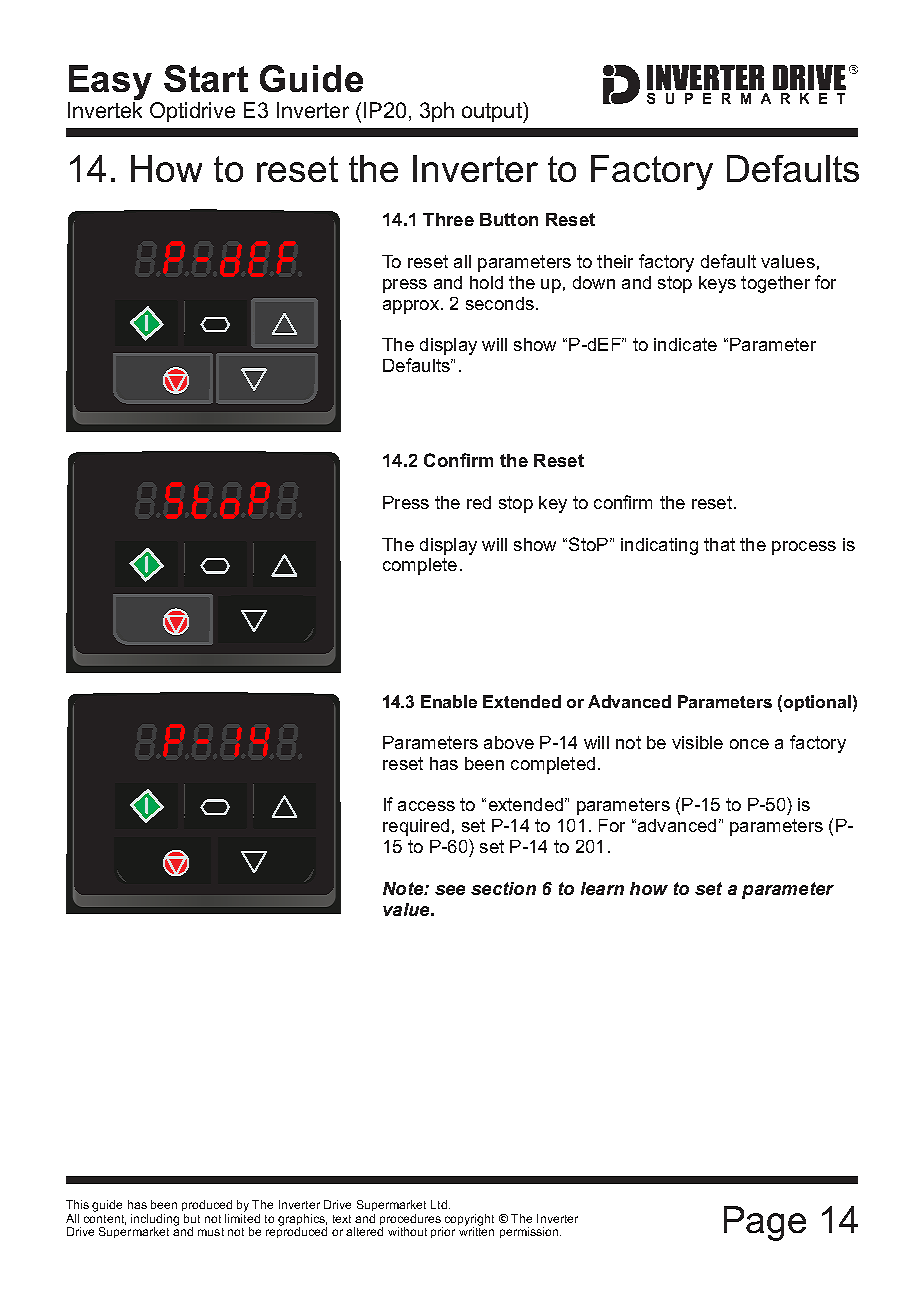 This screenshot has width=924, height=1307. I want to click on that, so click(719, 544).
